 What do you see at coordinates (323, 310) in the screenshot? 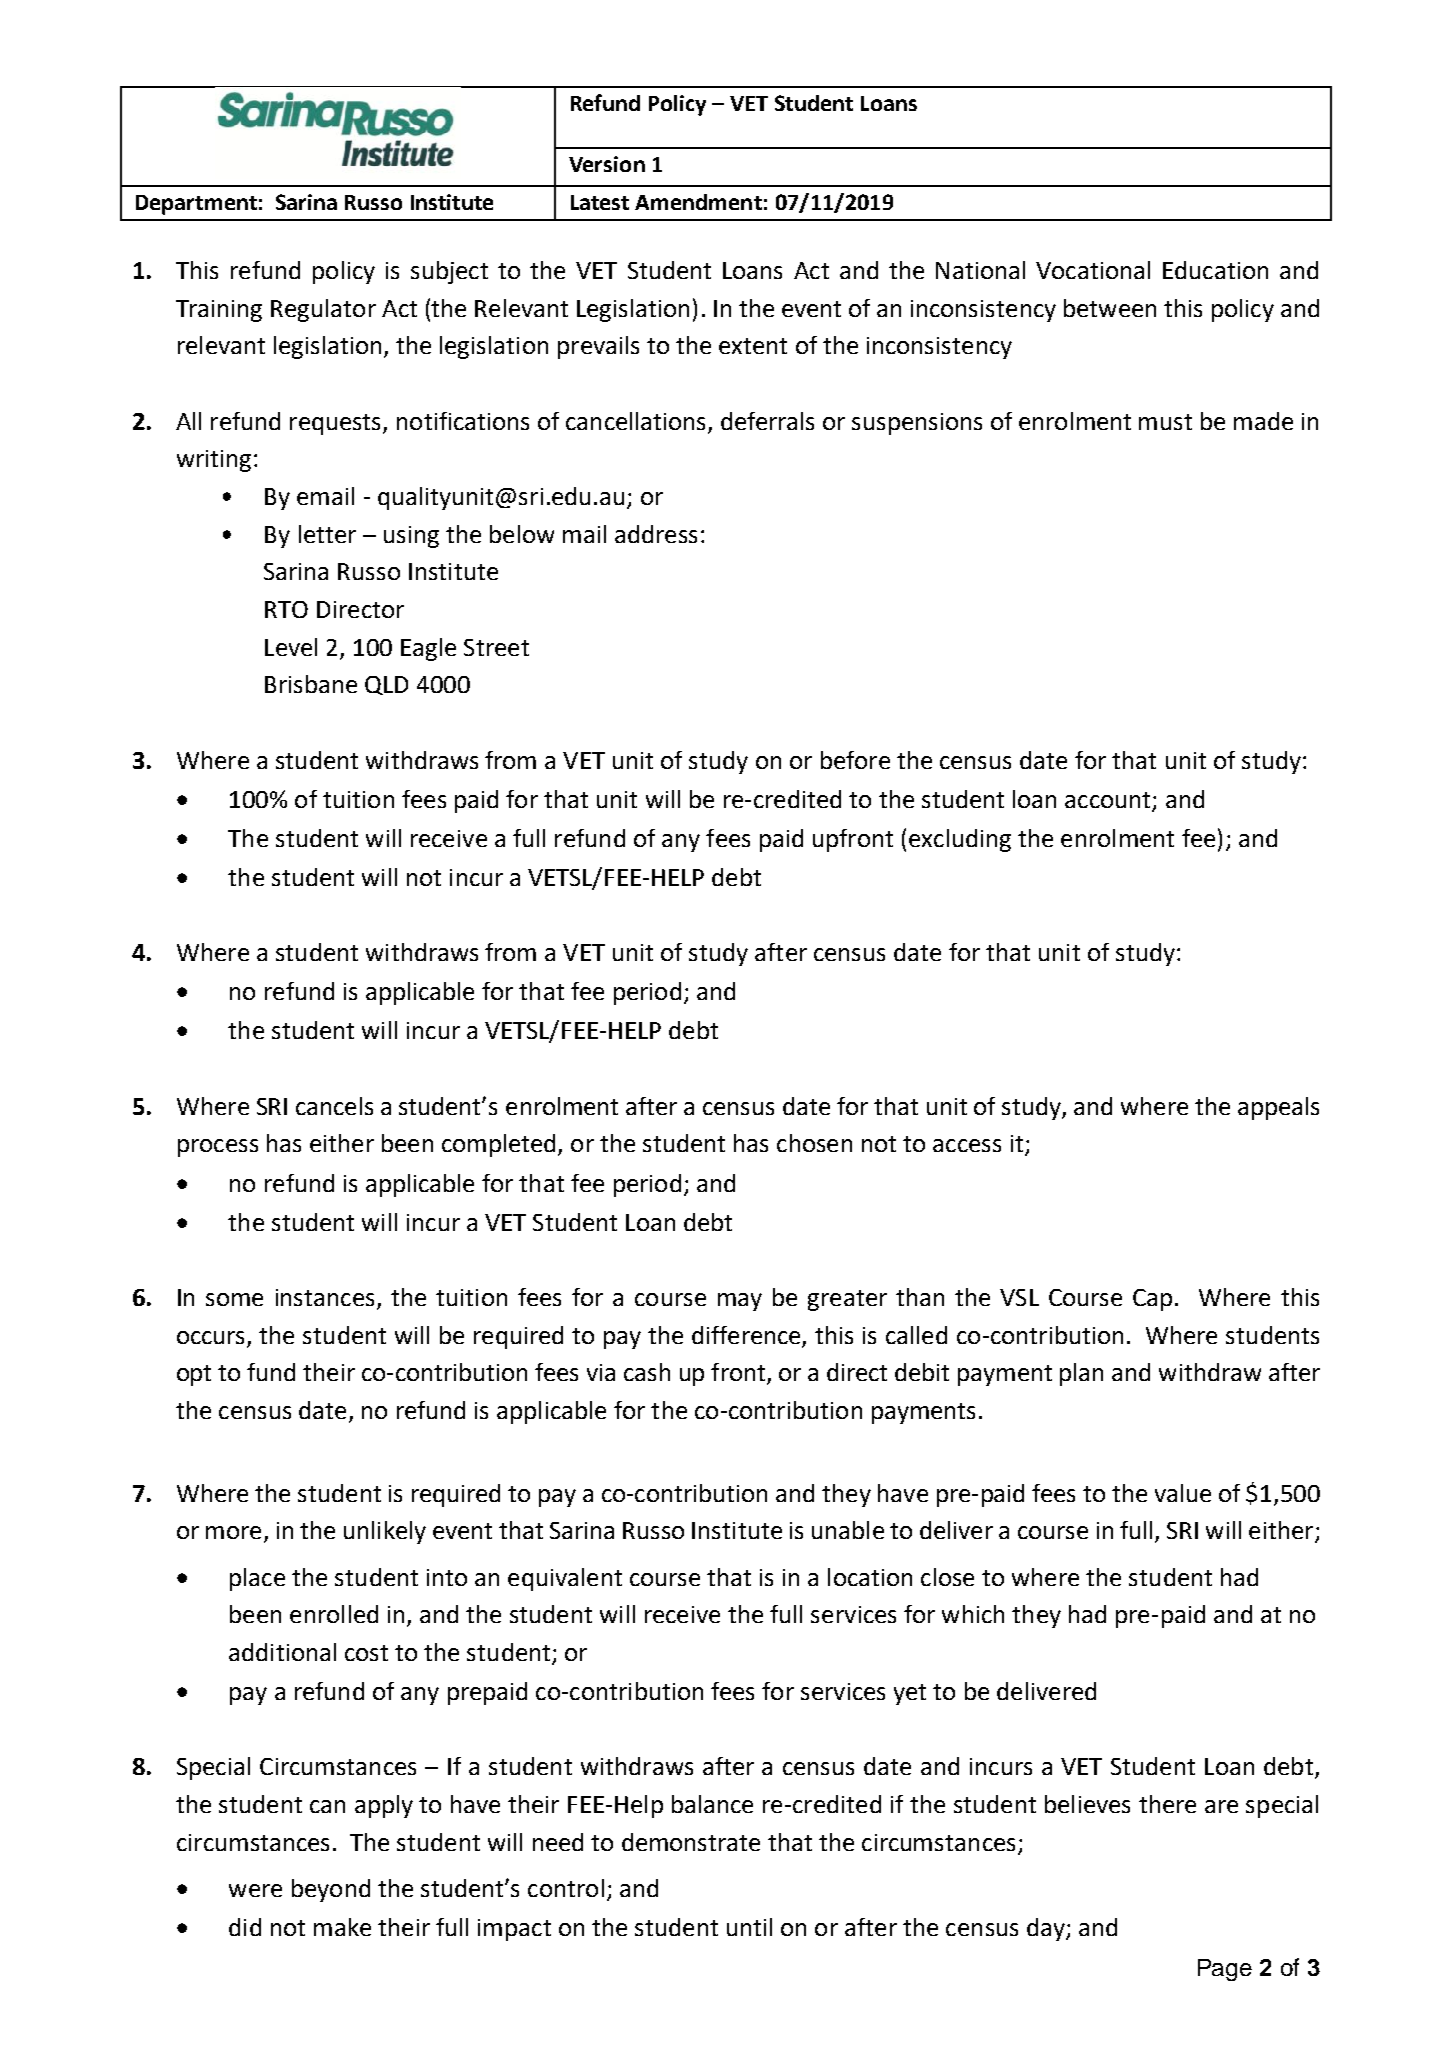
I see `Regulator` at bounding box center [323, 310].
